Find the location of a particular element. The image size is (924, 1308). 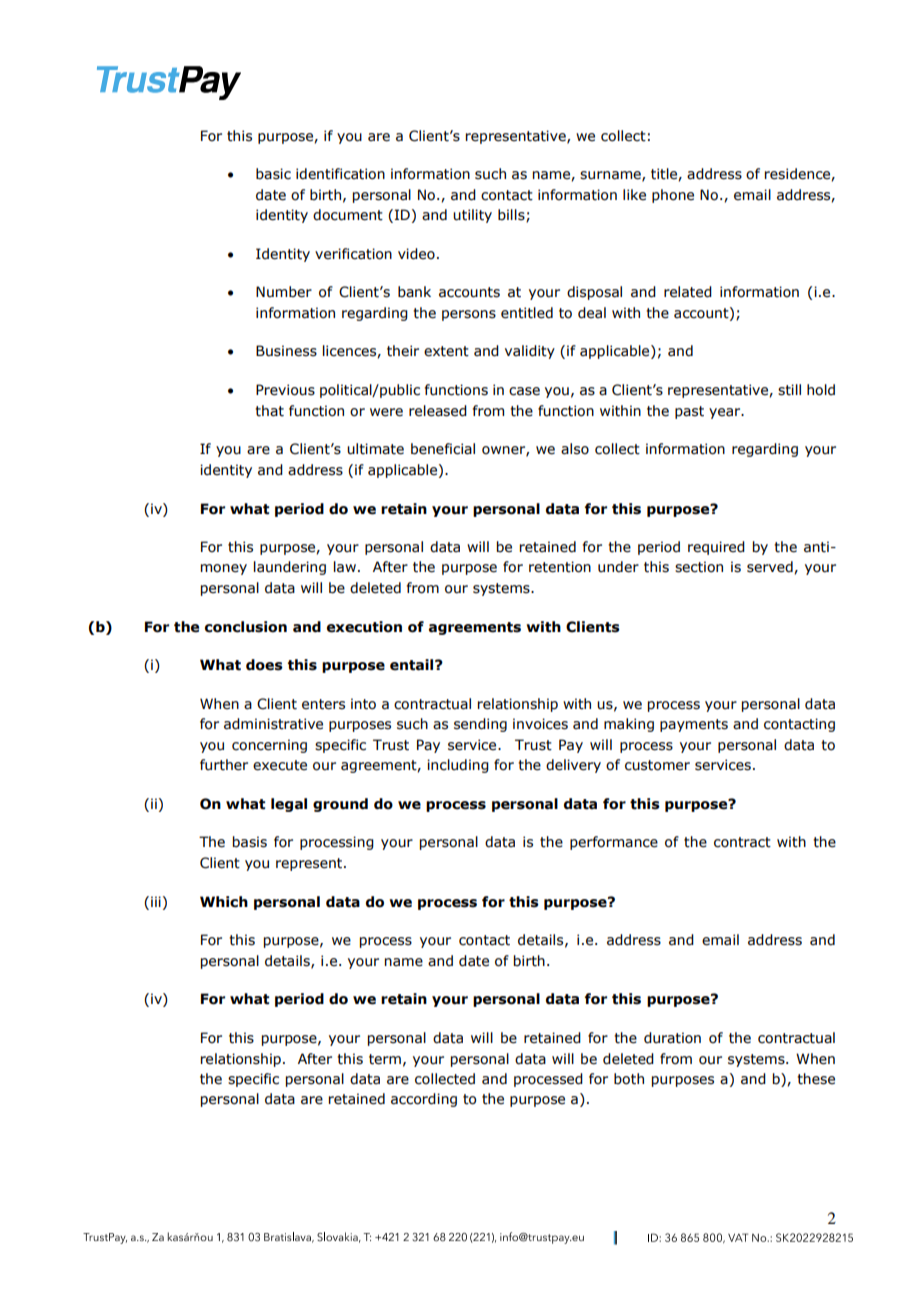

basic is located at coordinates (273, 174).
